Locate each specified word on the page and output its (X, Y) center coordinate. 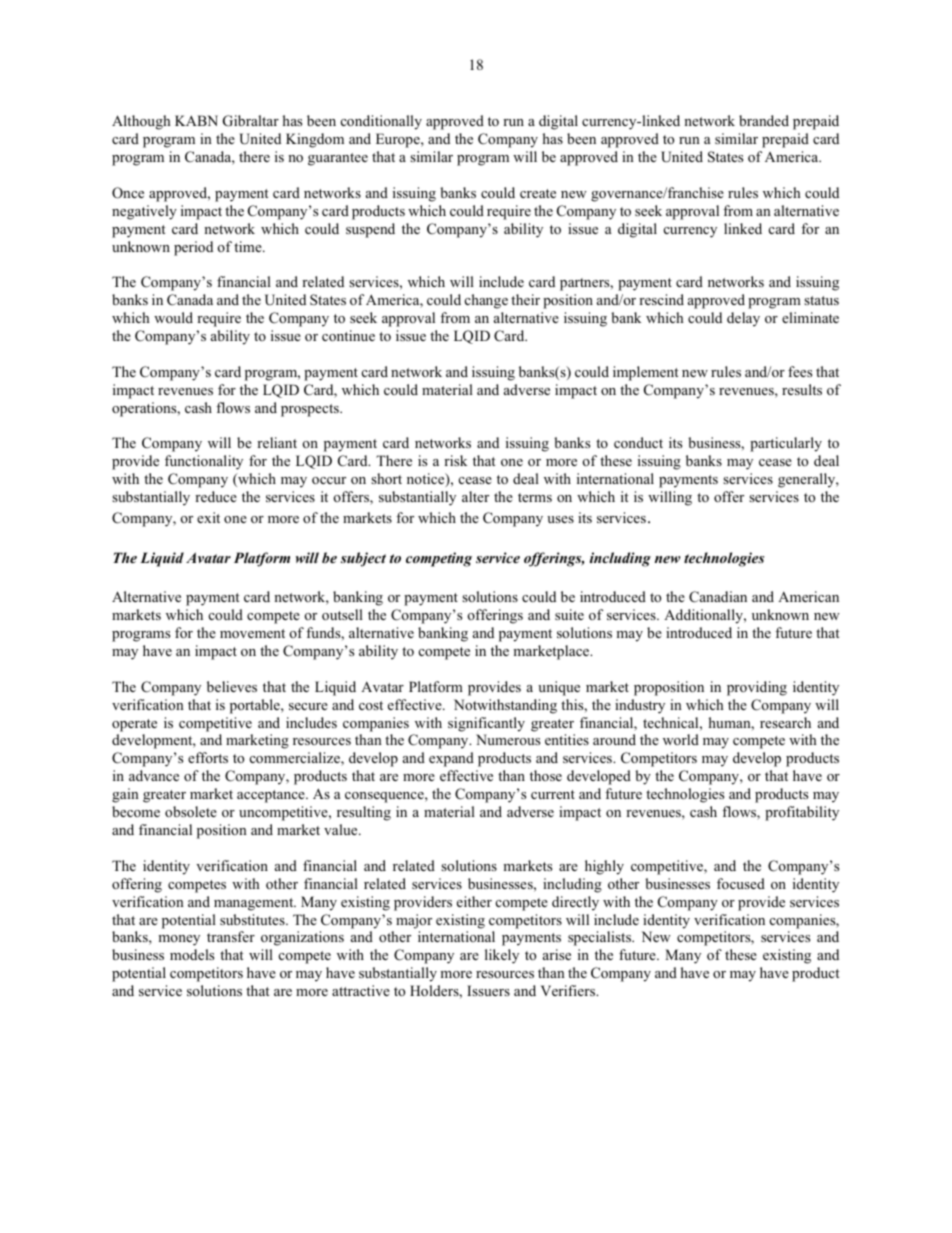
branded (764, 120)
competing (439, 559)
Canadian (718, 597)
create (538, 193)
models (192, 954)
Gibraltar (251, 121)
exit (208, 517)
